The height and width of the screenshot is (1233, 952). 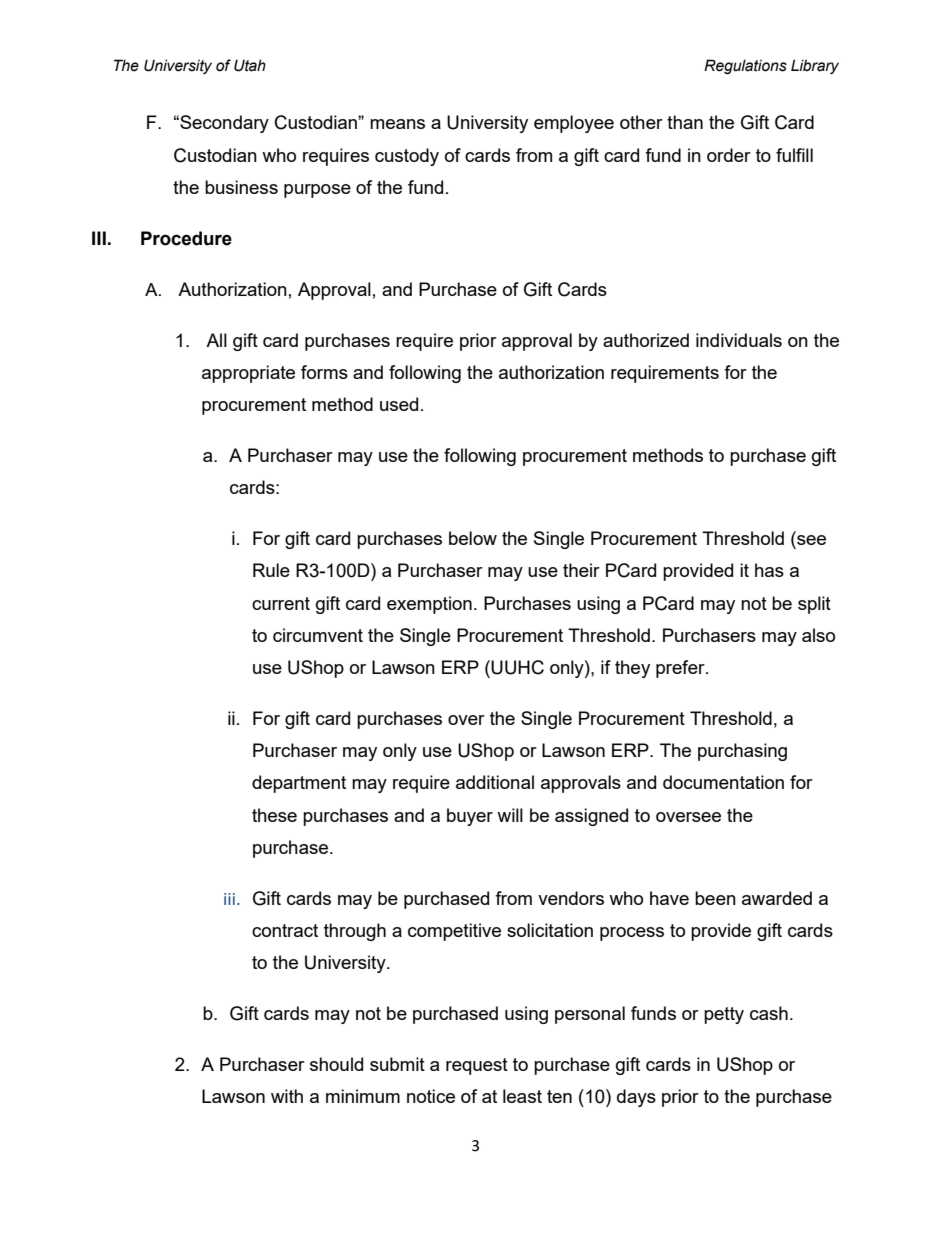 What do you see at coordinates (473, 538) in the screenshot?
I see `below` at bounding box center [473, 538].
